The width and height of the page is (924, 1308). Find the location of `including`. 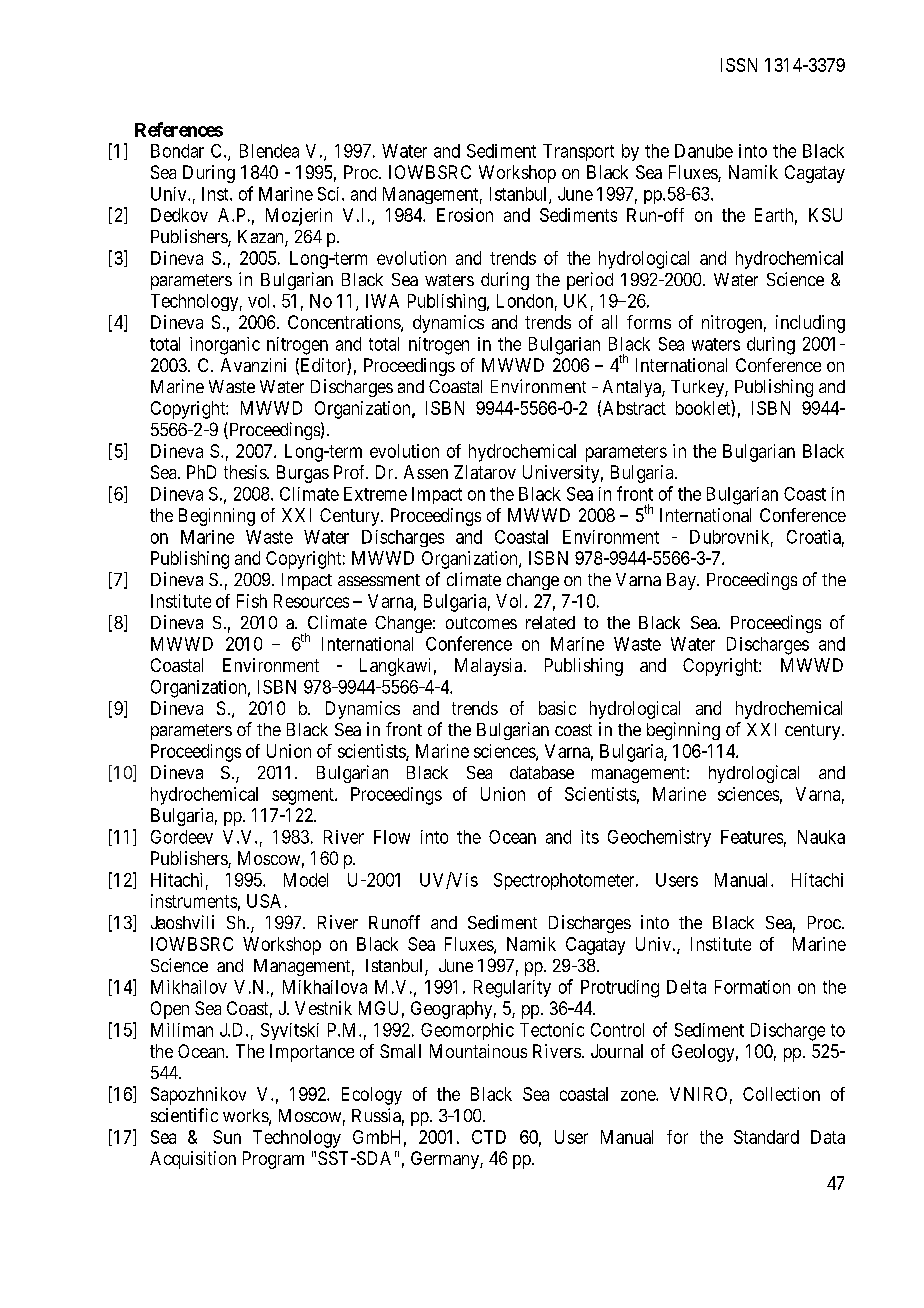

including is located at coordinates (810, 324).
